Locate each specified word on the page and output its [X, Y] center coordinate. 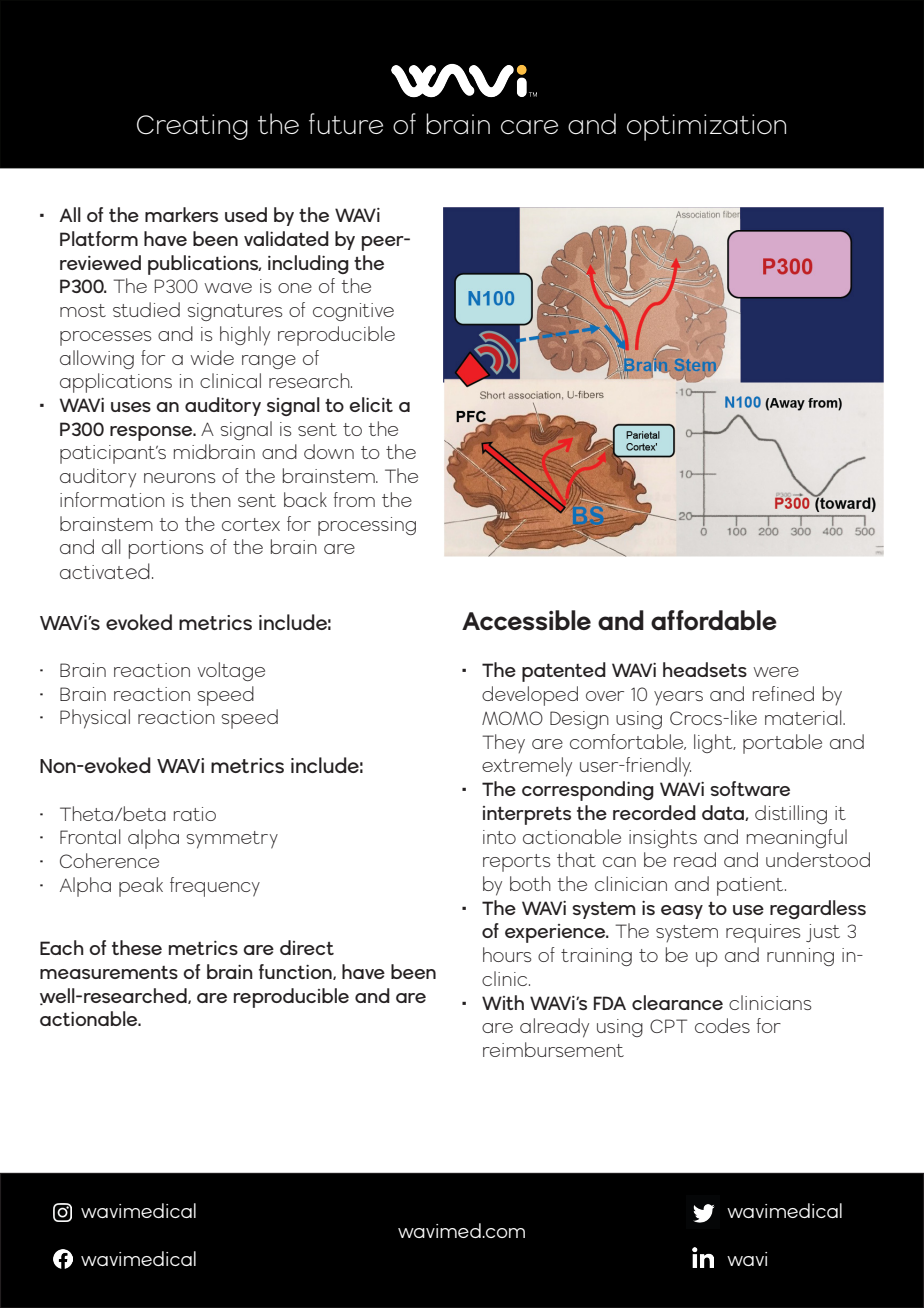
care [529, 127]
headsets [705, 669]
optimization [706, 127]
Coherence [109, 860]
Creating [192, 127]
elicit [371, 404]
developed [530, 696]
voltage [231, 671]
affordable [714, 620]
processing [367, 526]
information [112, 499]
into [499, 837]
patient [751, 886]
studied [146, 309]
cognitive [353, 312]
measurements [109, 972]
